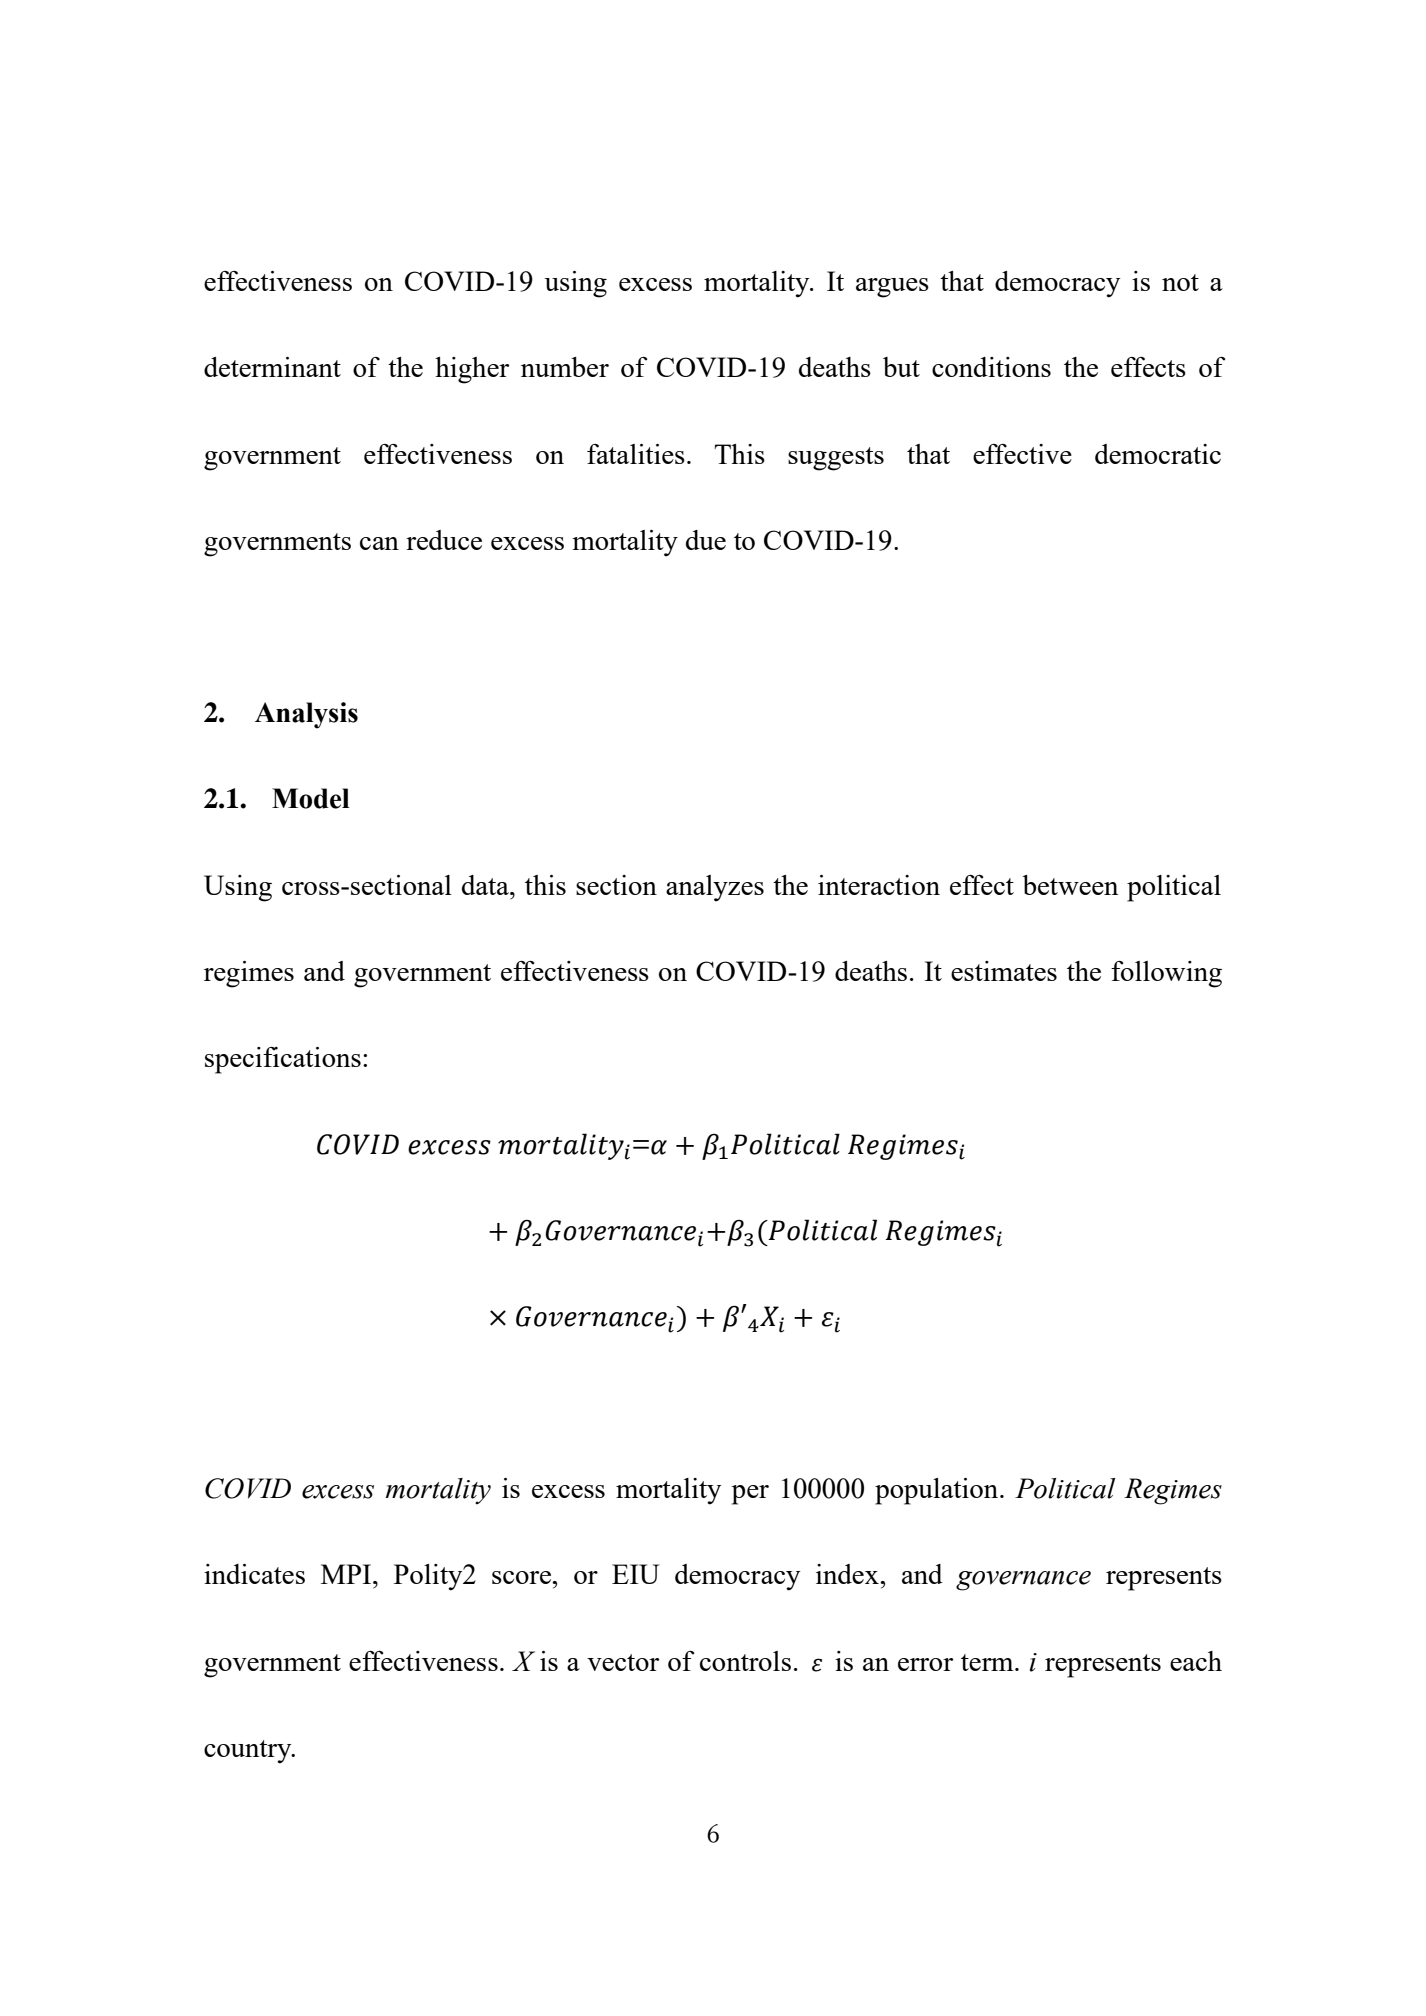  I want to click on each, so click(1196, 1661).
